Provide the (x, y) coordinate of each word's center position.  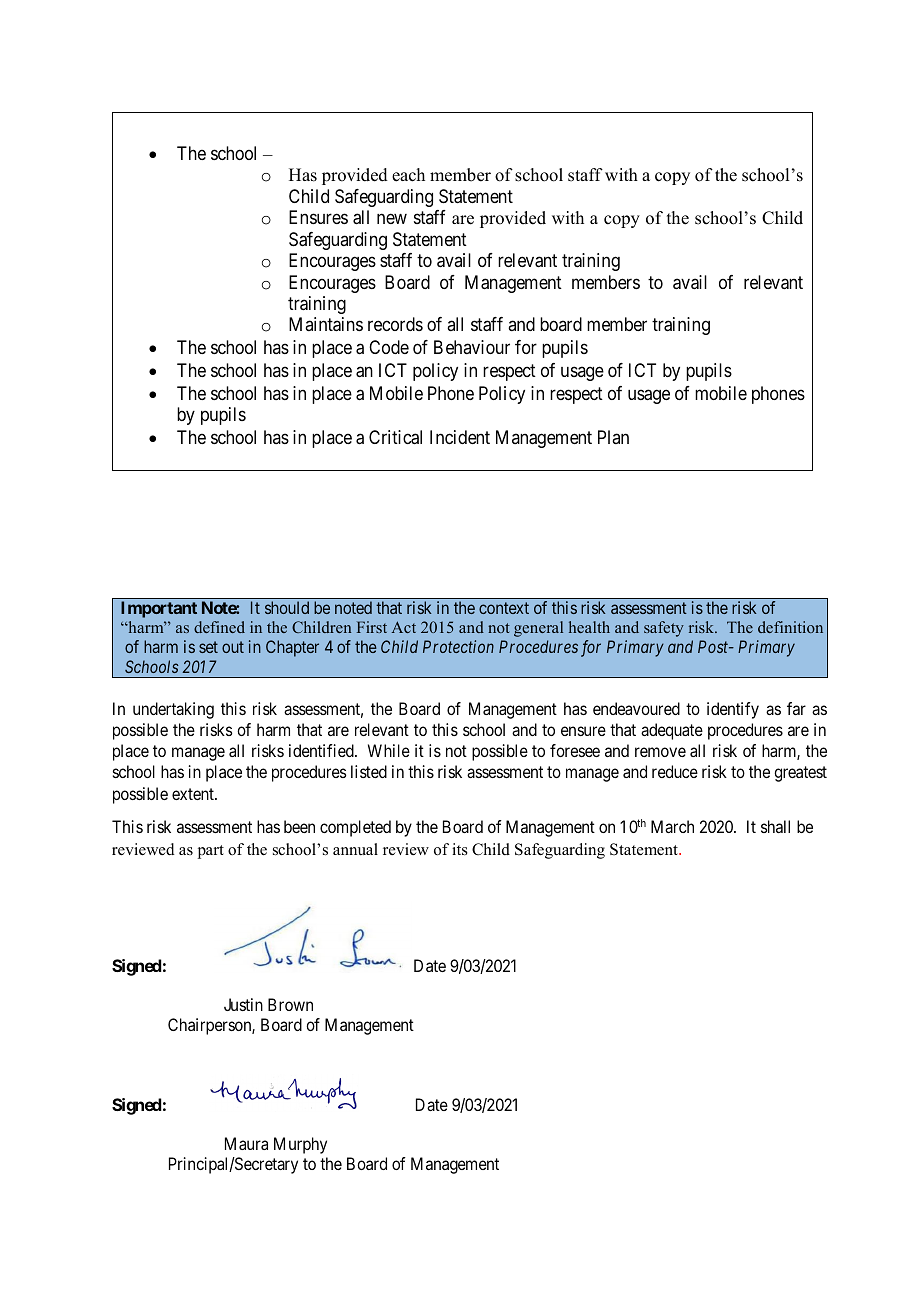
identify (733, 710)
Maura (246, 1143)
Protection (458, 646)
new (392, 219)
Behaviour (472, 347)
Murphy (300, 1145)
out (233, 647)
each (408, 175)
